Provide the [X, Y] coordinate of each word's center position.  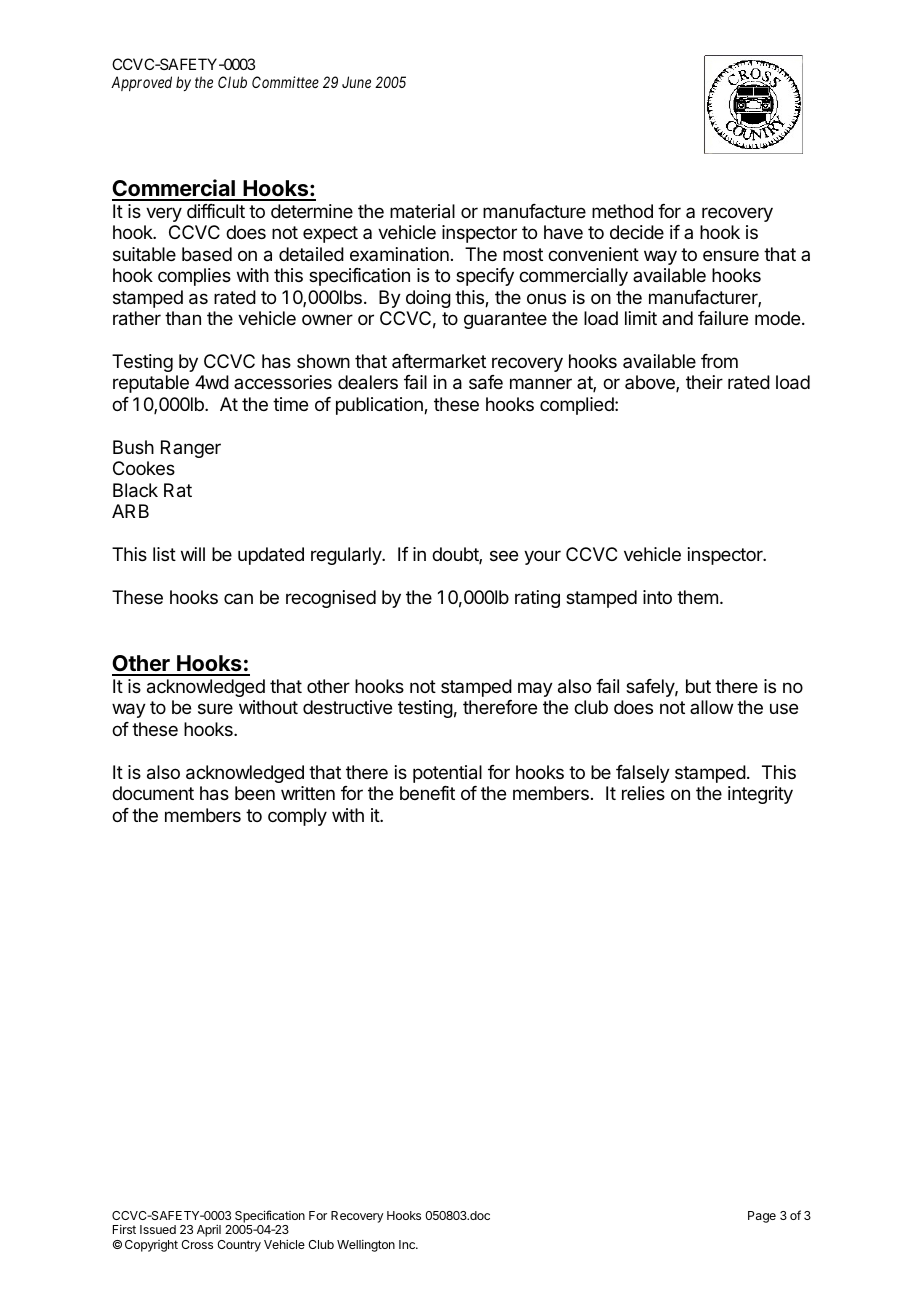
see [504, 555]
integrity [760, 795]
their [704, 382]
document [153, 793]
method [622, 211]
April [209, 1231]
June [356, 82]
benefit [427, 793]
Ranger [191, 449]
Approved [141, 83]
